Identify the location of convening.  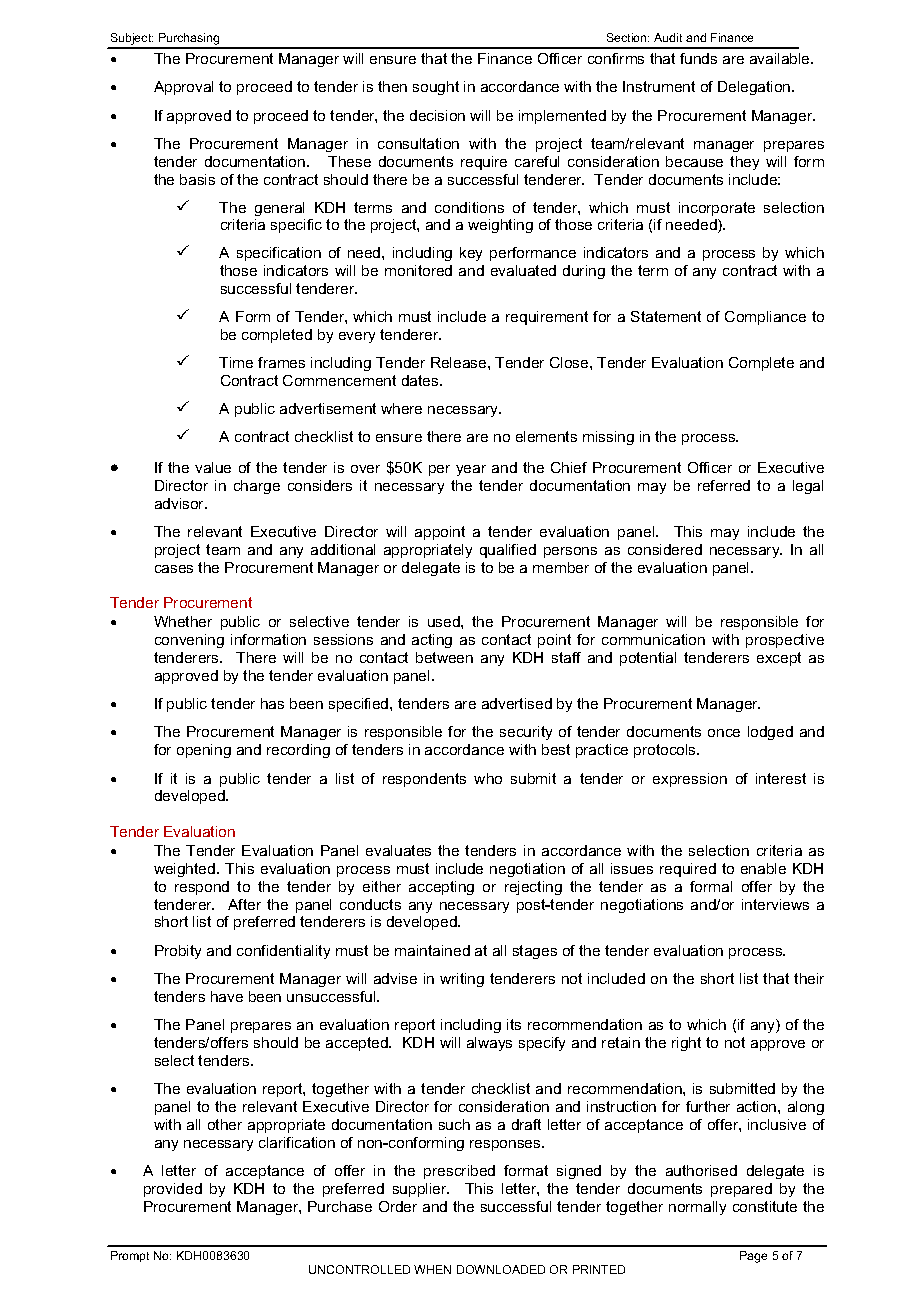
(189, 641).
